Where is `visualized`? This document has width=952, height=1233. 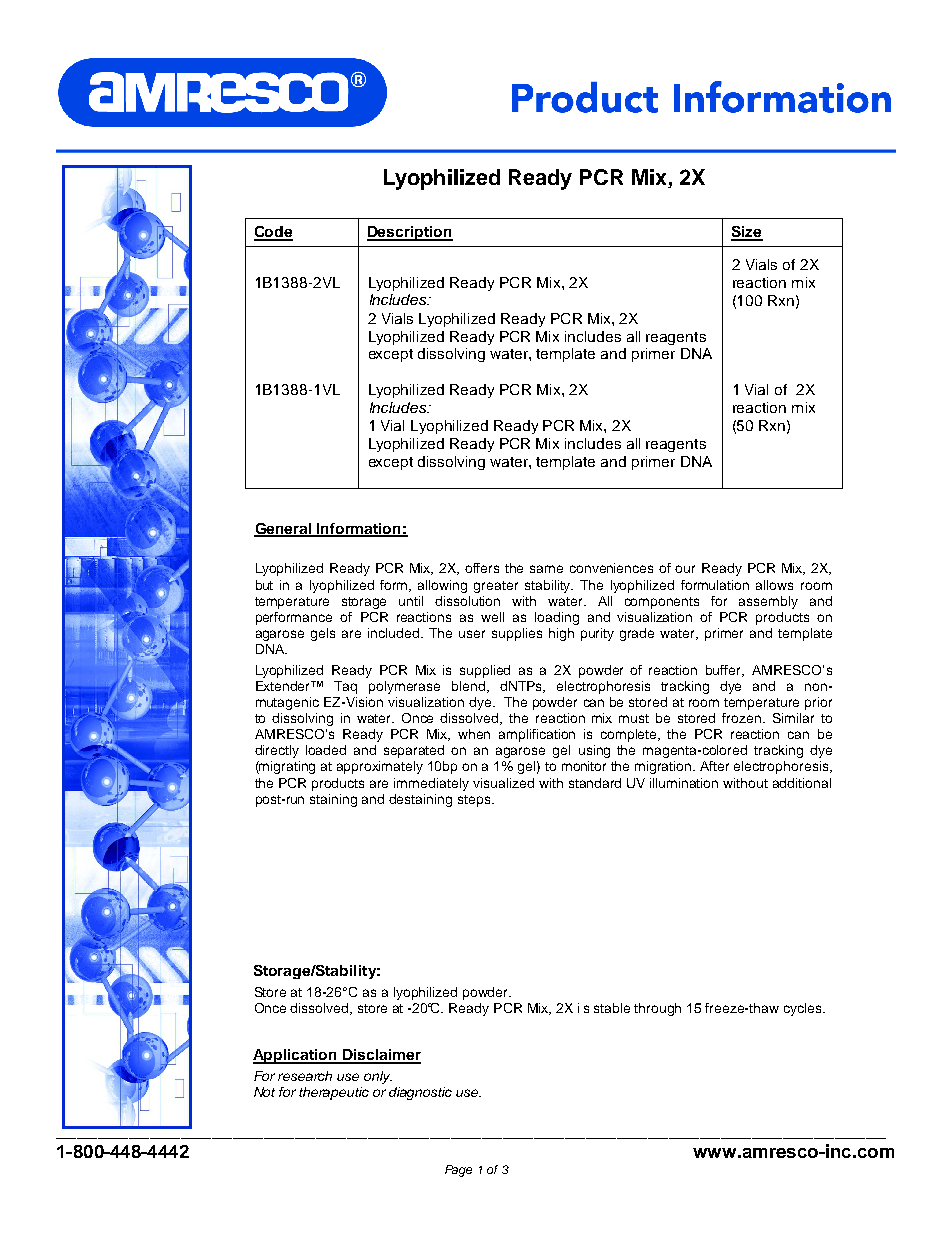
visualized is located at coordinates (503, 783).
